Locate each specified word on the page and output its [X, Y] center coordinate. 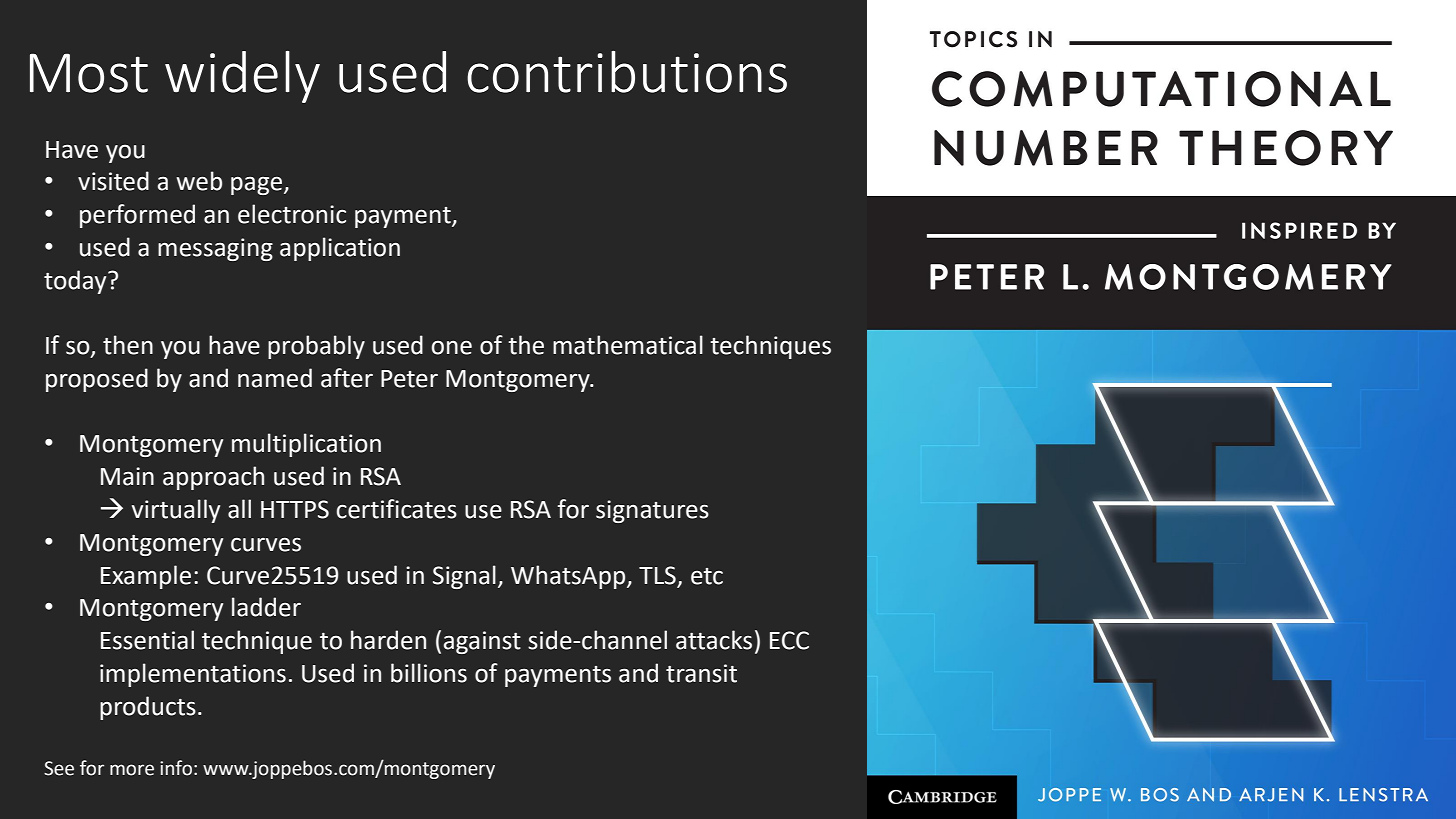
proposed [97, 380]
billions [429, 673]
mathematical [628, 345]
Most [89, 73]
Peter [409, 379]
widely [242, 77]
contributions [627, 72]
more [132, 770]
